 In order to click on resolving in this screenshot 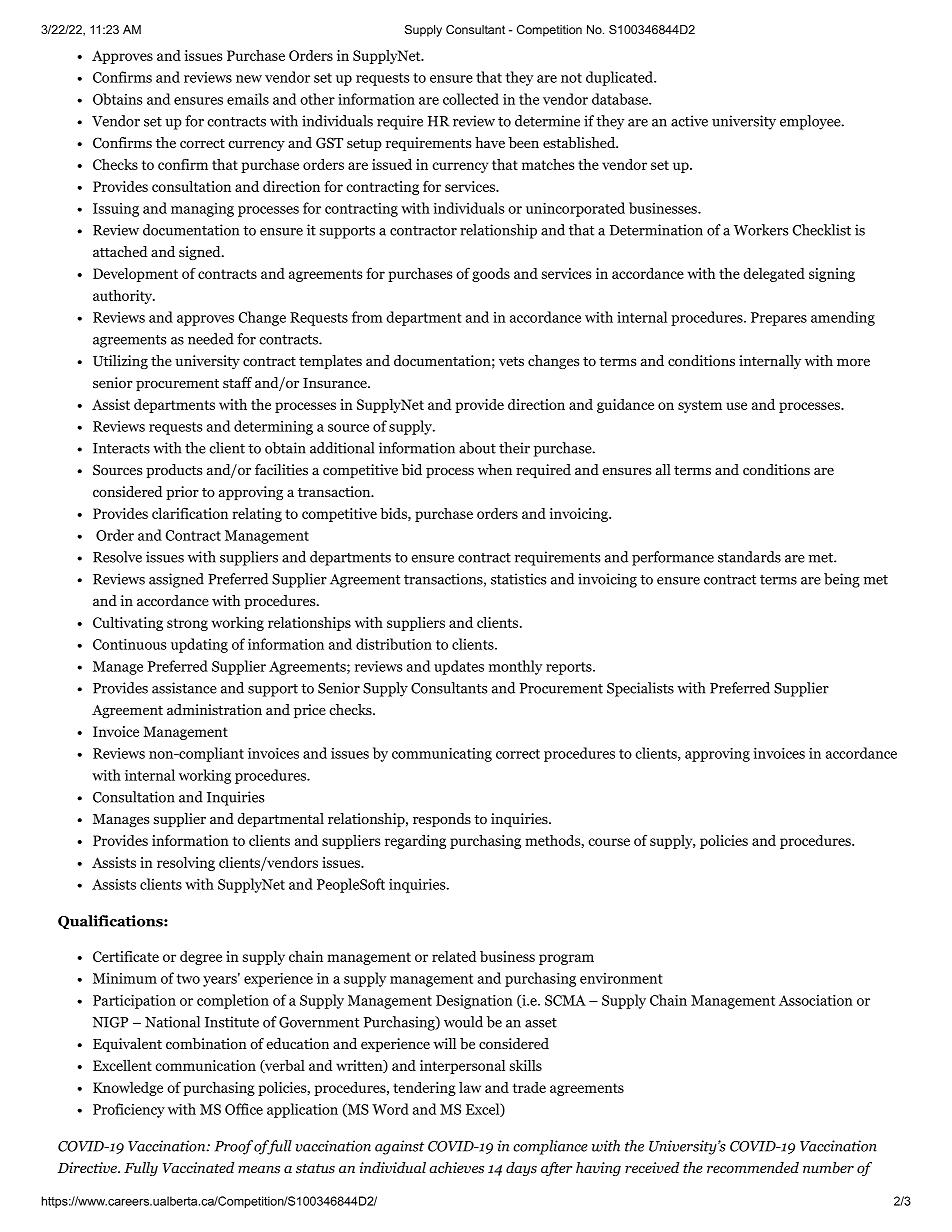, I will do `click(186, 863)`.
